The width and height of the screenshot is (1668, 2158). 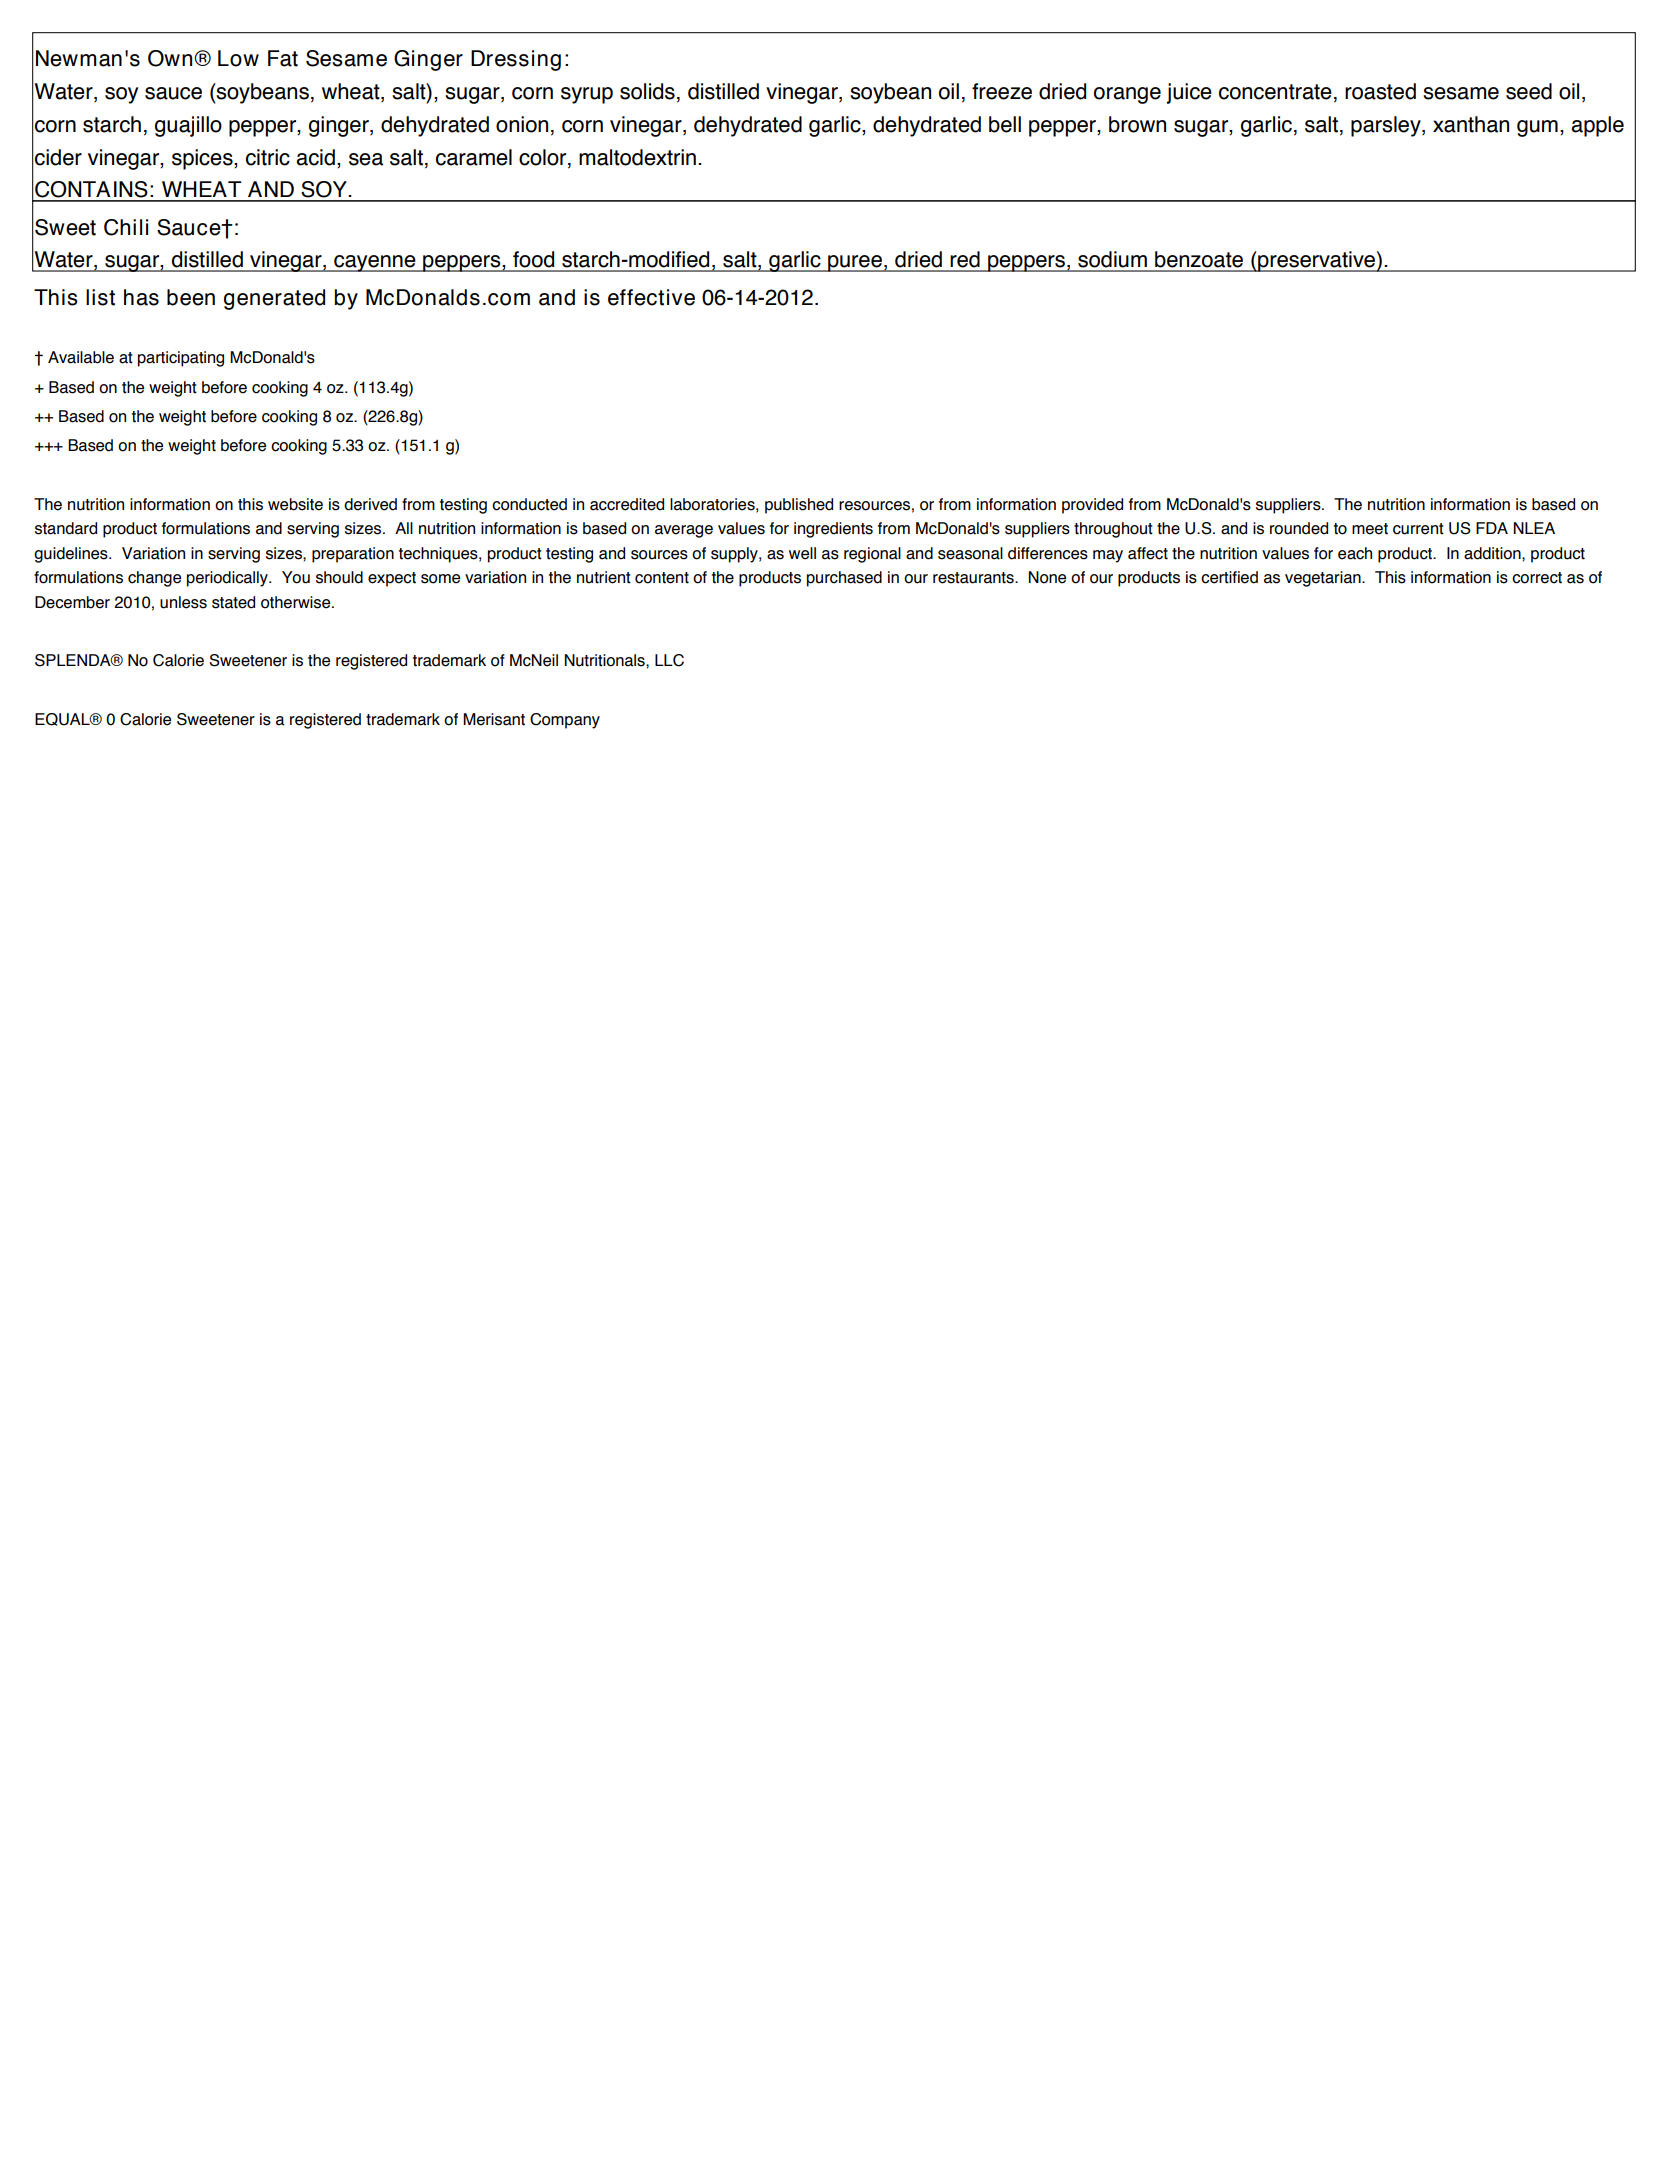 I want to click on freeze, so click(x=1002, y=91).
